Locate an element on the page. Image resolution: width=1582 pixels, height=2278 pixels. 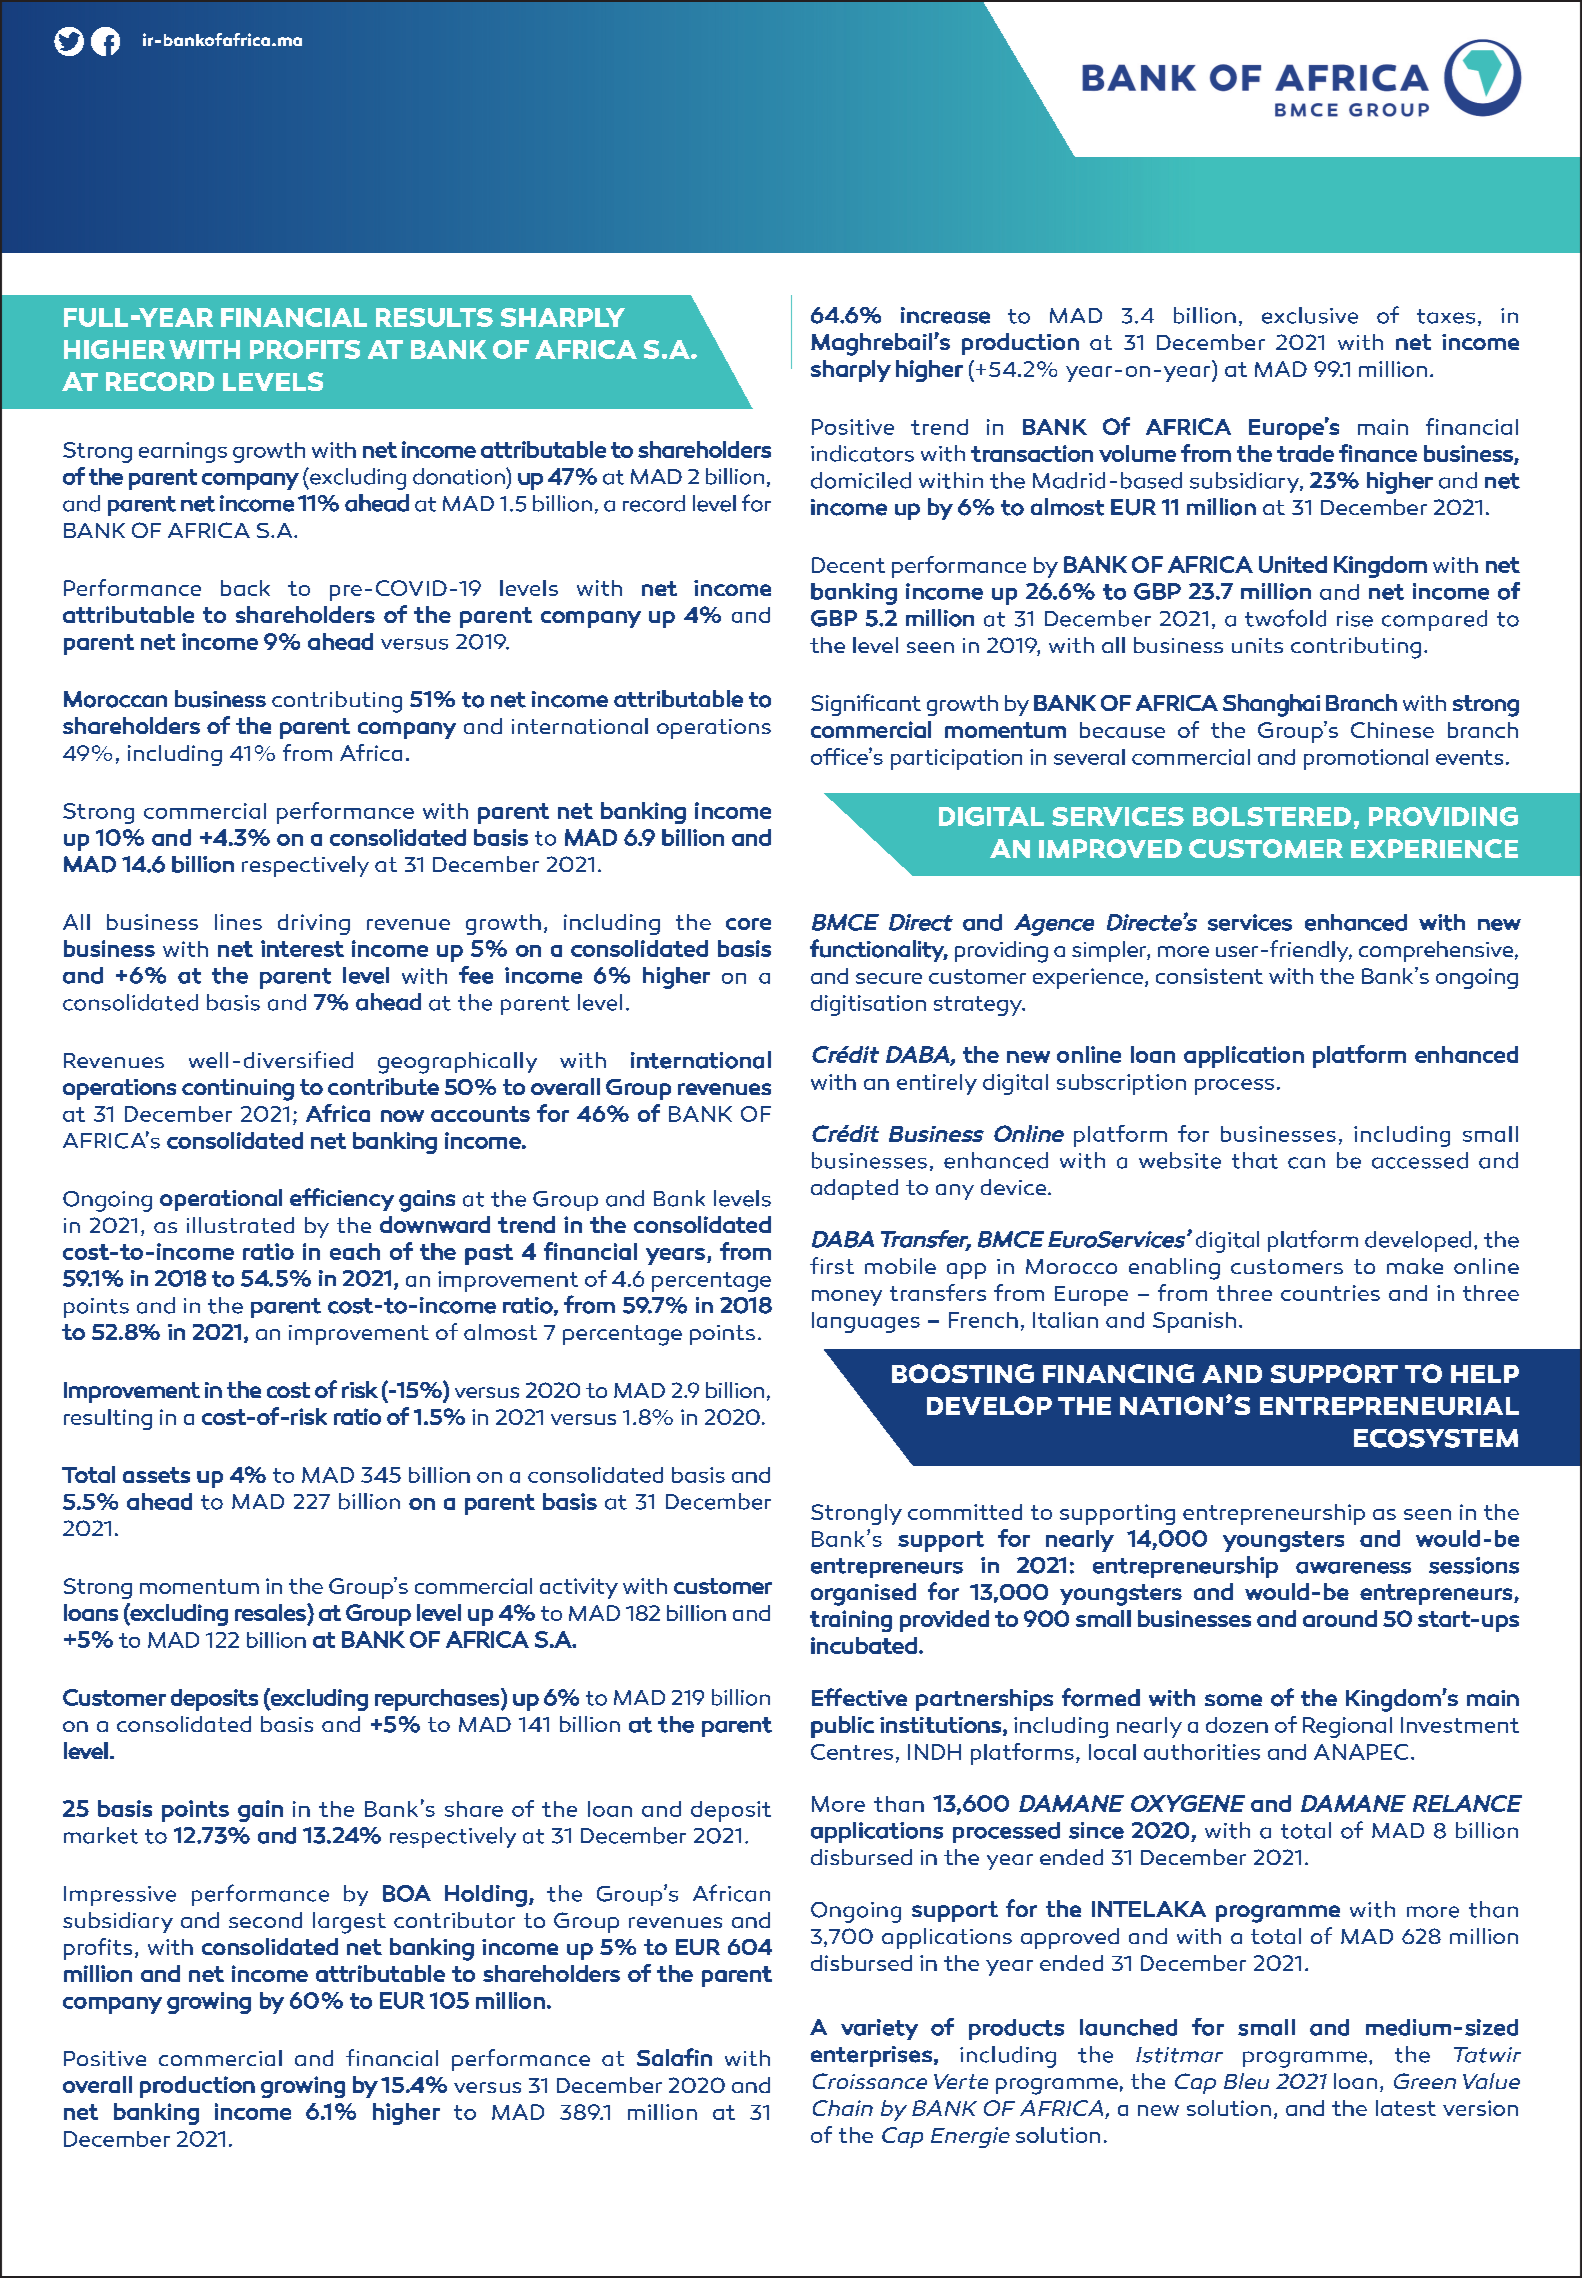
around is located at coordinates (1340, 1618).
